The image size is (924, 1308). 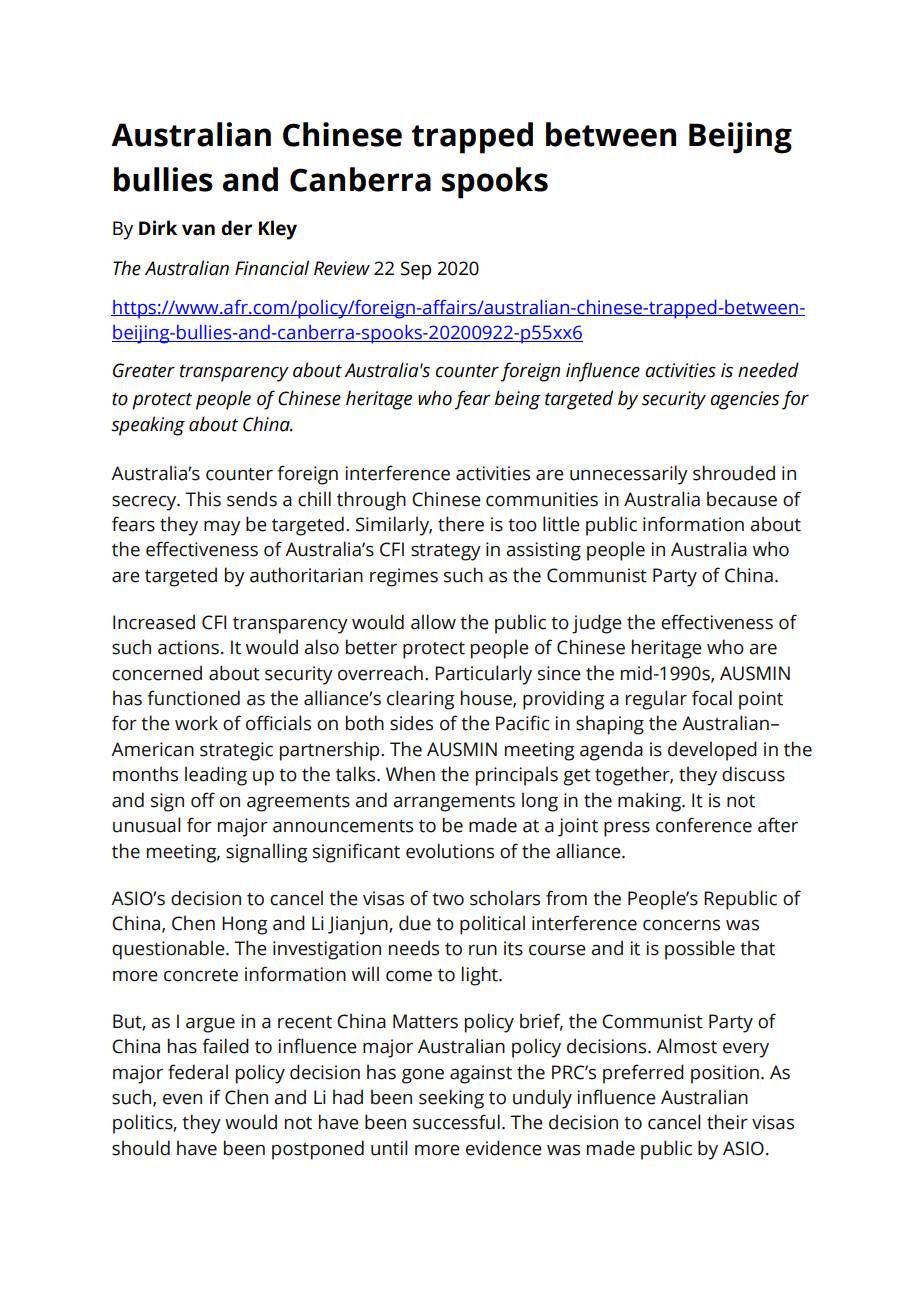 I want to click on developed, so click(x=712, y=751).
